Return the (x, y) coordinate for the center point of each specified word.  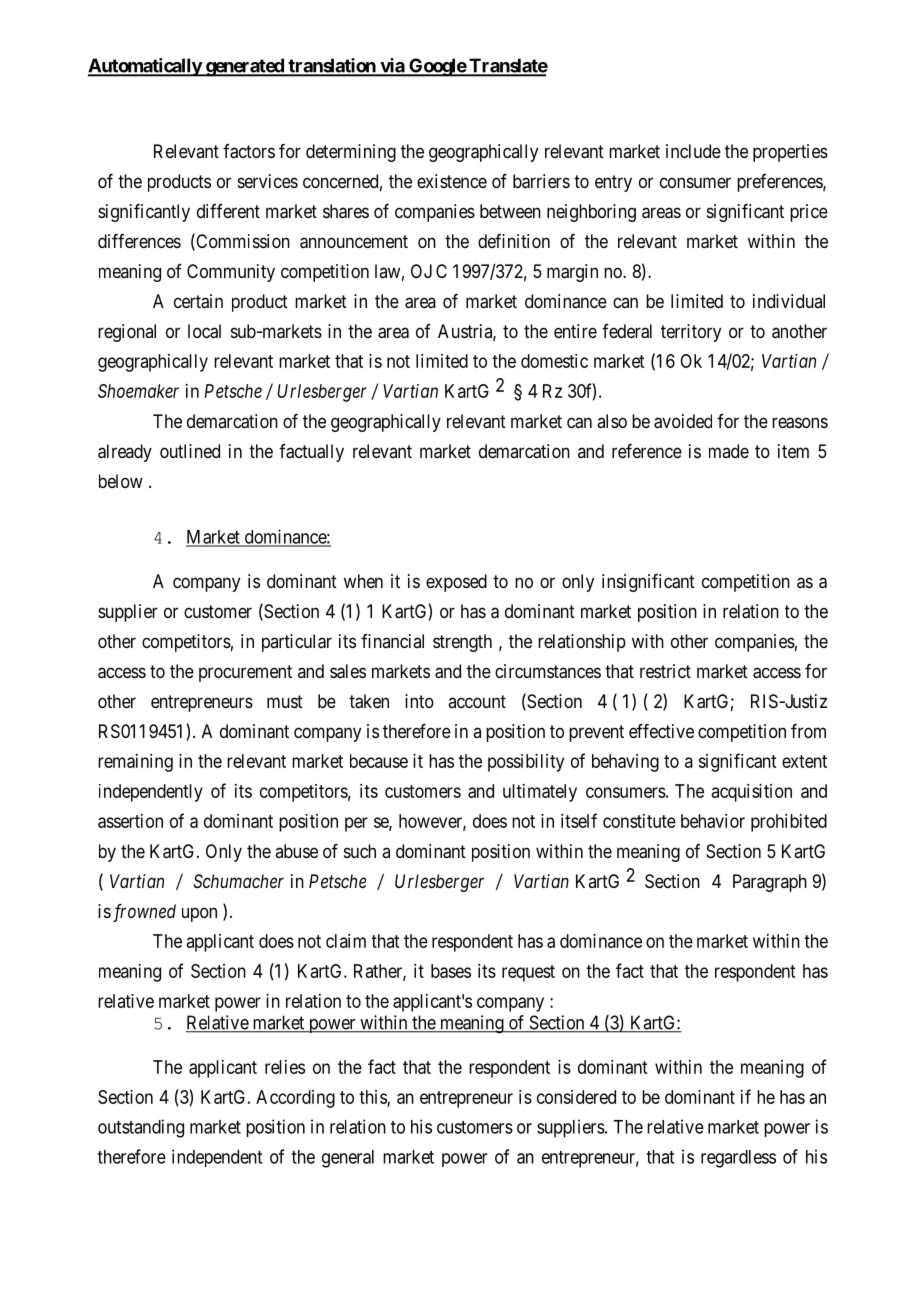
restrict (665, 671)
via (392, 66)
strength (462, 643)
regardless (738, 1159)
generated (244, 67)
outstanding (141, 1128)
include (693, 151)
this (373, 1098)
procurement (245, 673)
